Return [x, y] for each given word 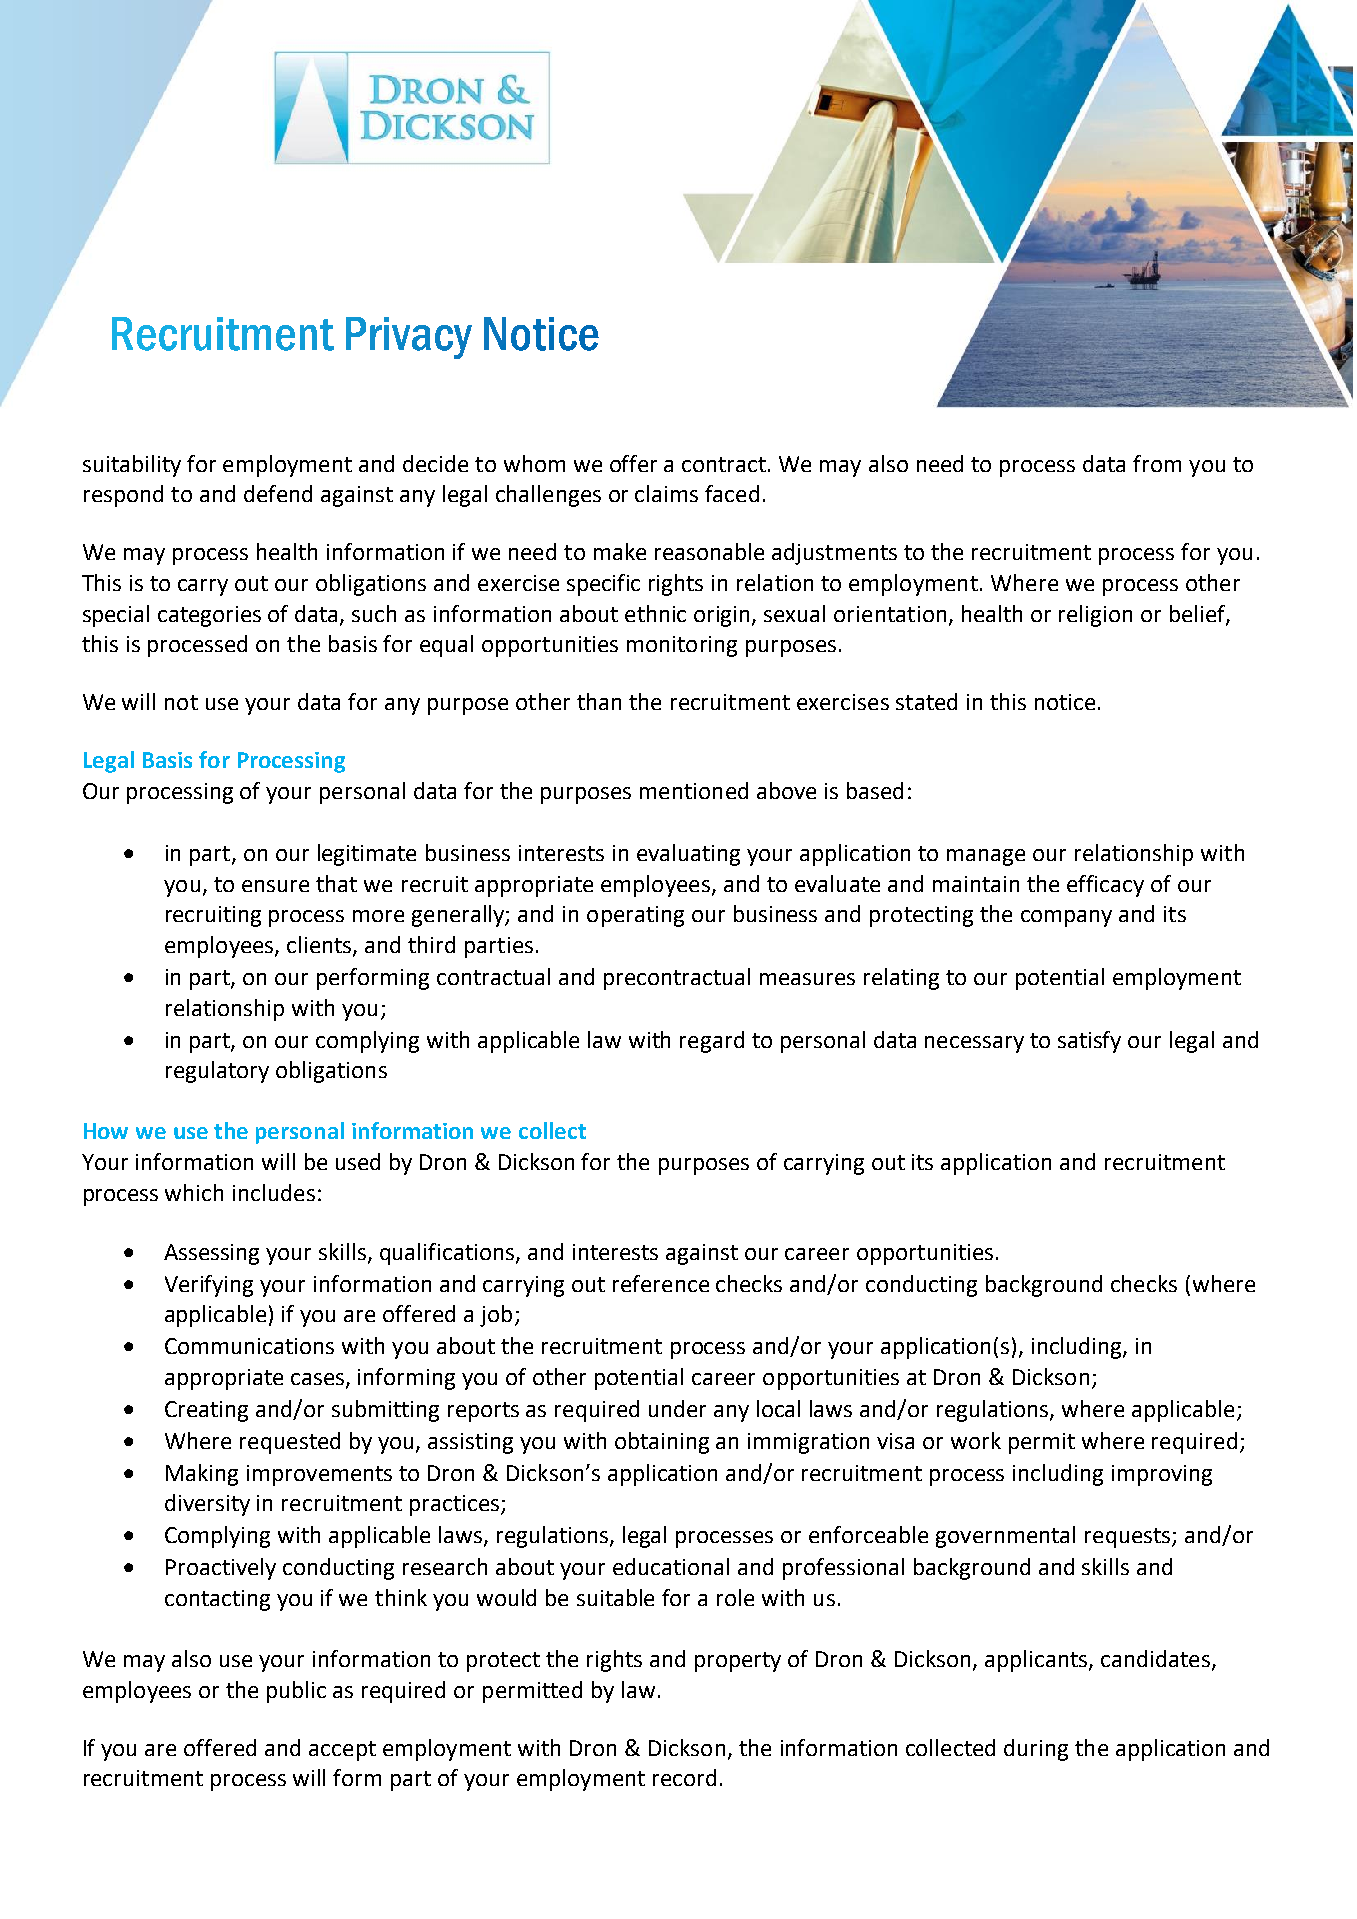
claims [666, 493]
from [1157, 463]
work [976, 1440]
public [296, 1692]
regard [712, 1042]
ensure [275, 886]
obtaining [662, 1443]
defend [278, 493]
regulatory [217, 1072]
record [684, 1777]
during [1036, 1750]
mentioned [694, 790]
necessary [974, 1044]
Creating [206, 1411]
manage [986, 857]
